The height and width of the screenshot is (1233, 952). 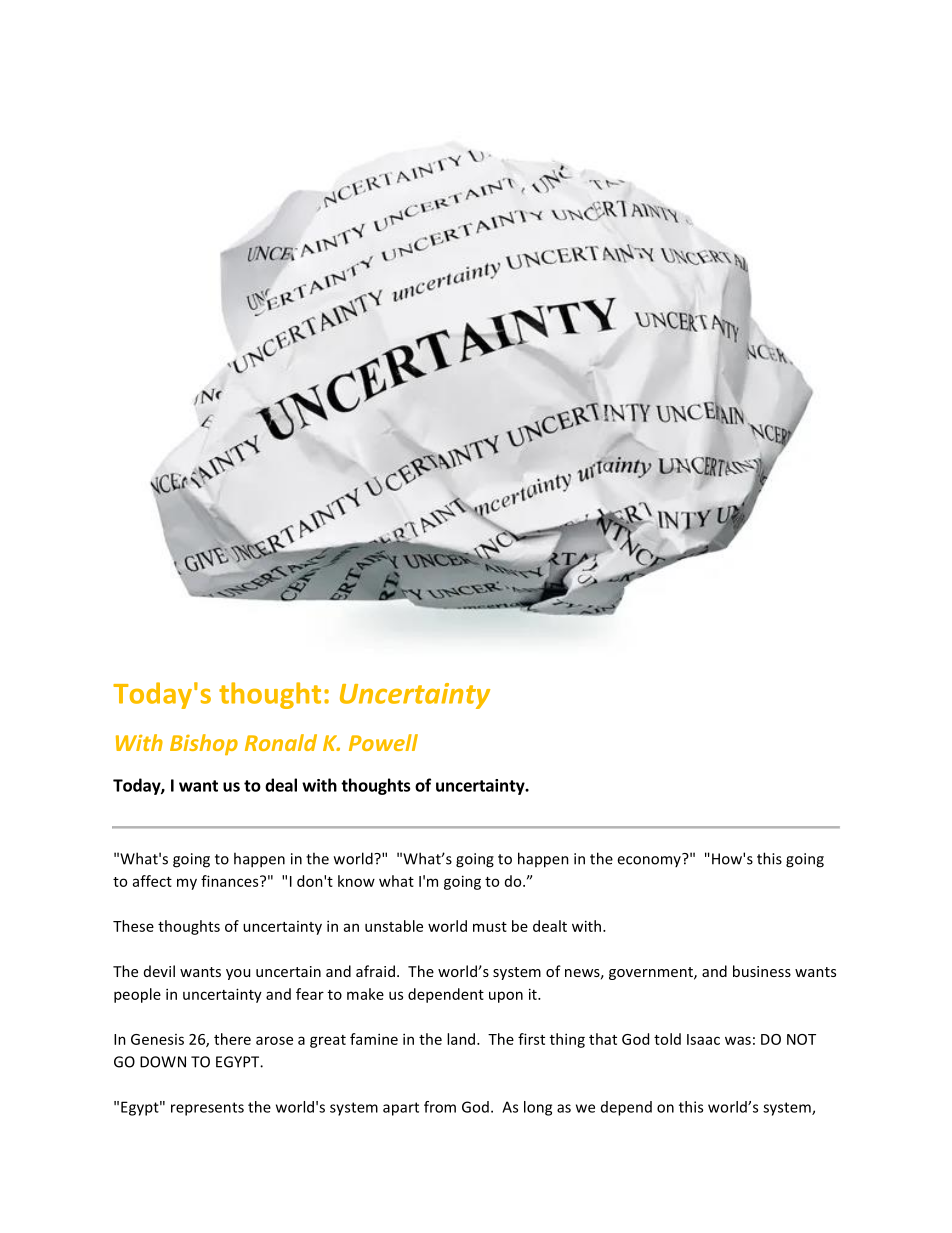 I want to click on These, so click(x=133, y=926).
